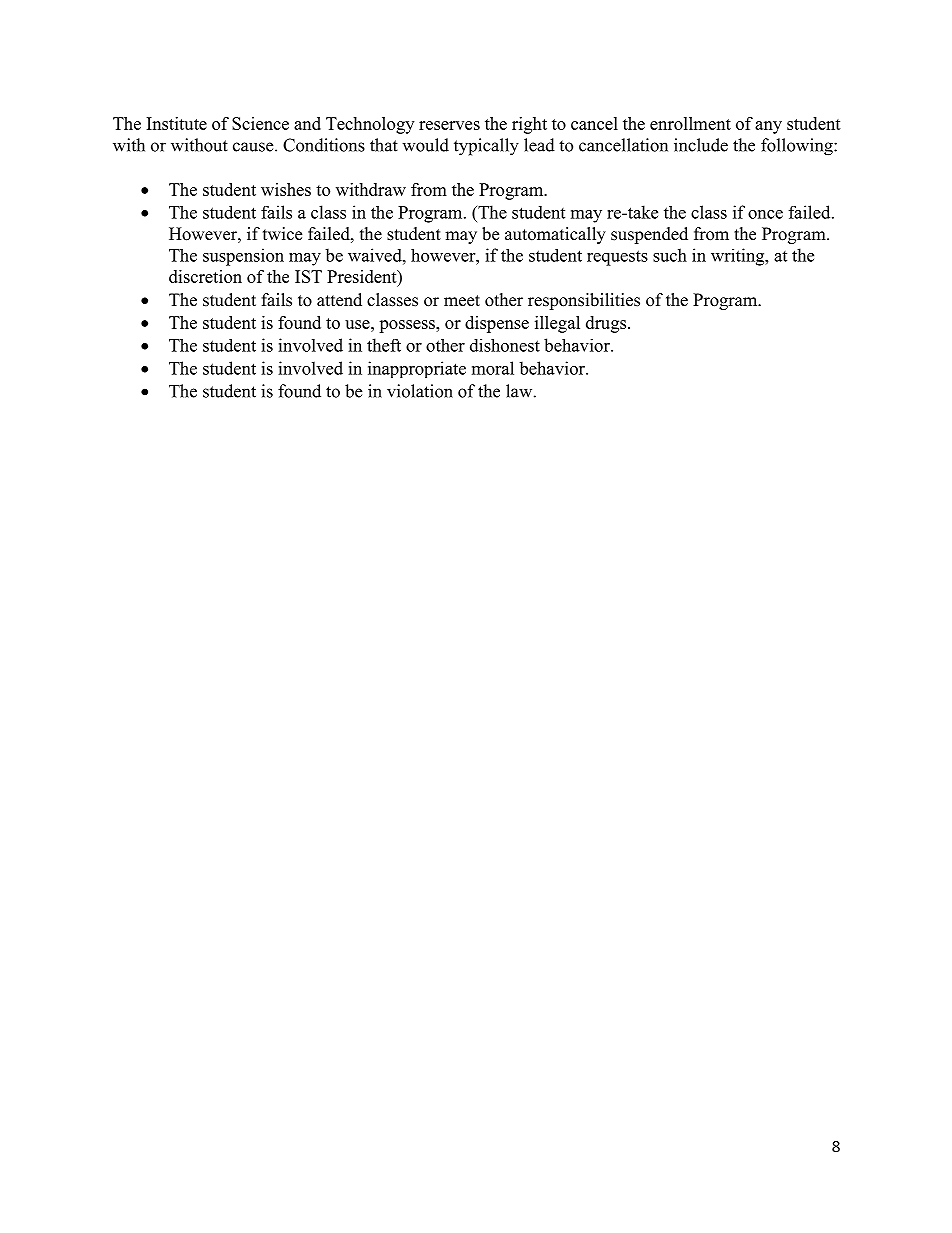  What do you see at coordinates (607, 324) in the screenshot?
I see `drugs` at bounding box center [607, 324].
